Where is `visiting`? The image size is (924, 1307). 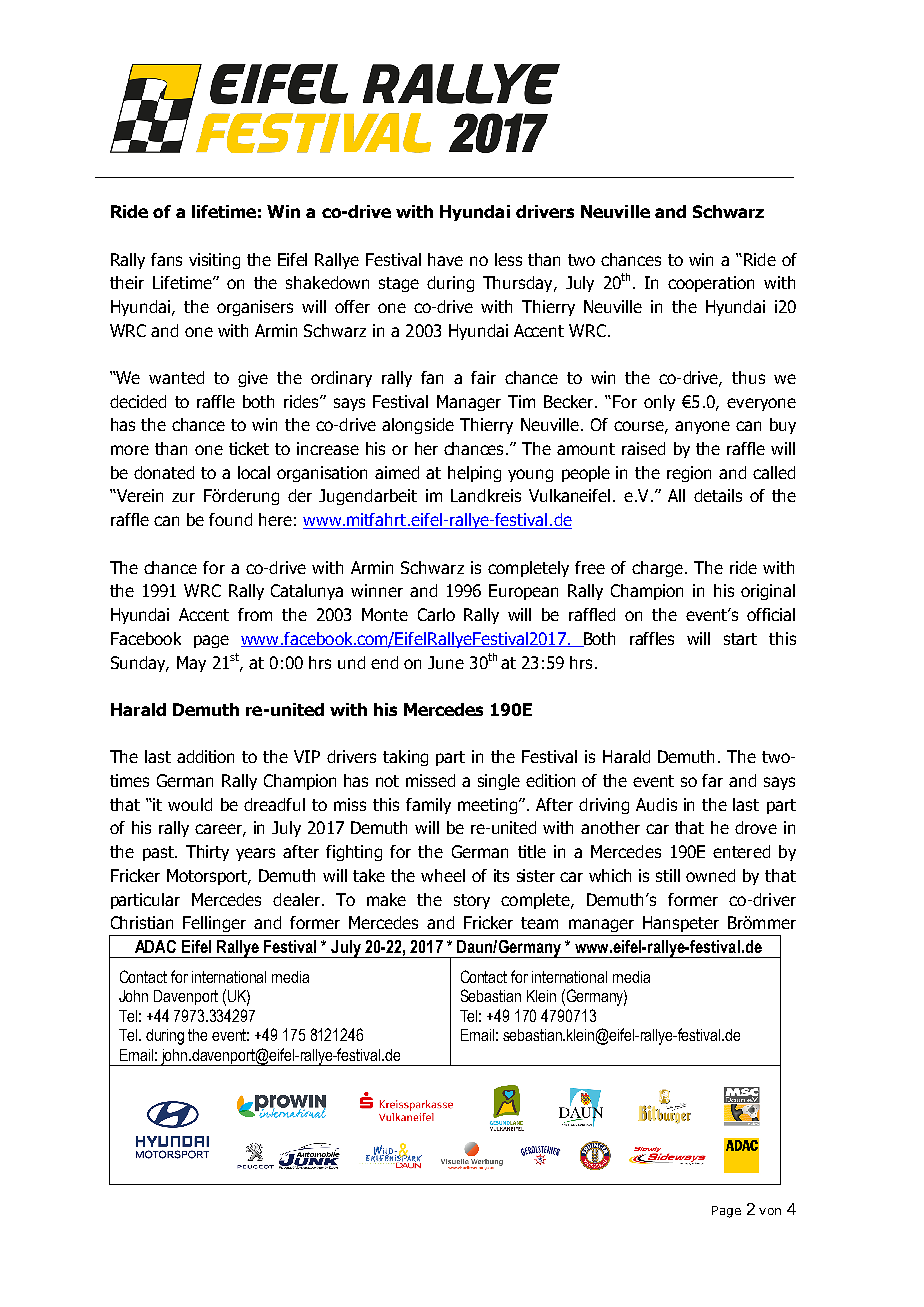
visiting is located at coordinates (214, 261).
